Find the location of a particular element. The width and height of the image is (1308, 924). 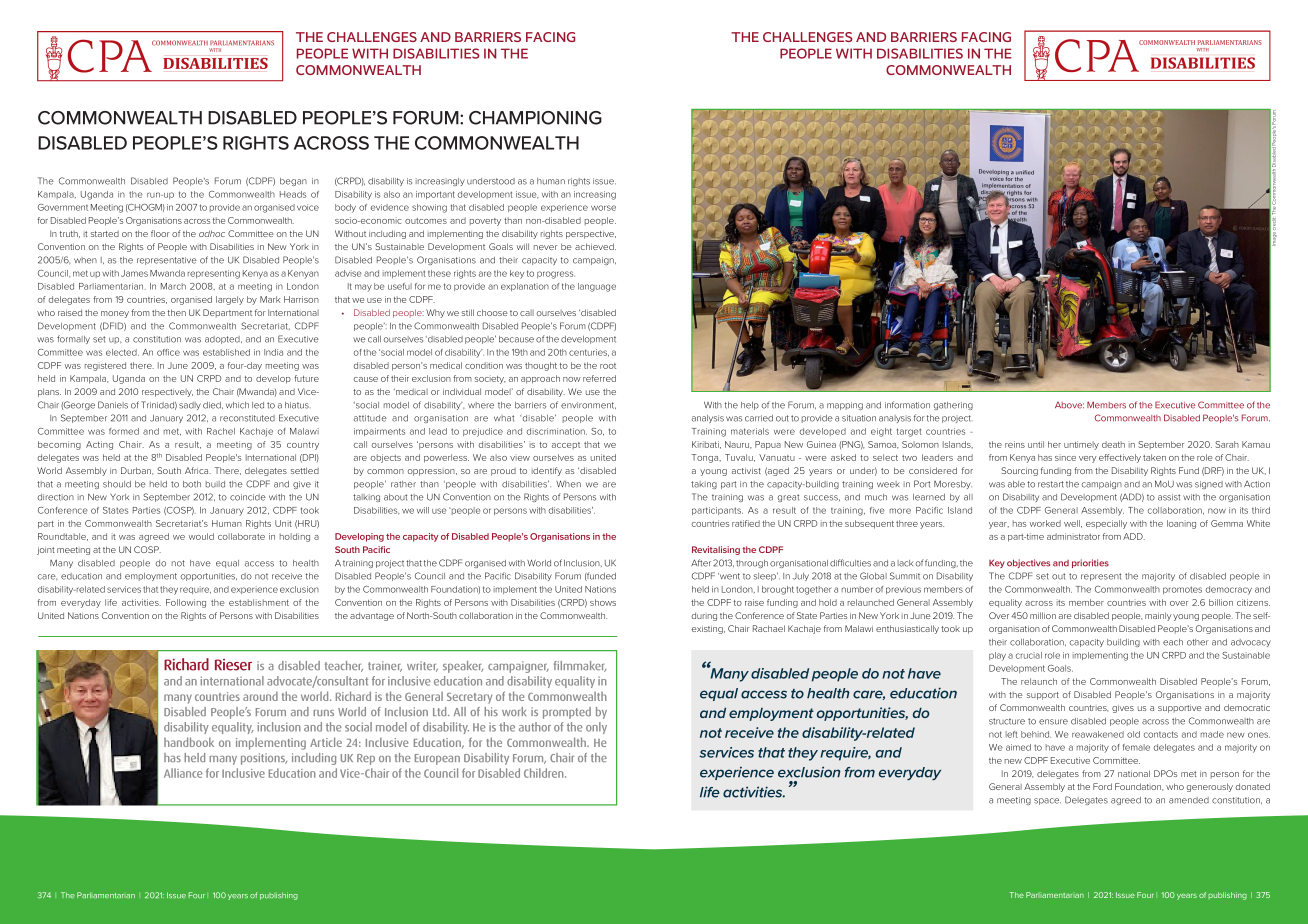

mainly is located at coordinates (1158, 616).
